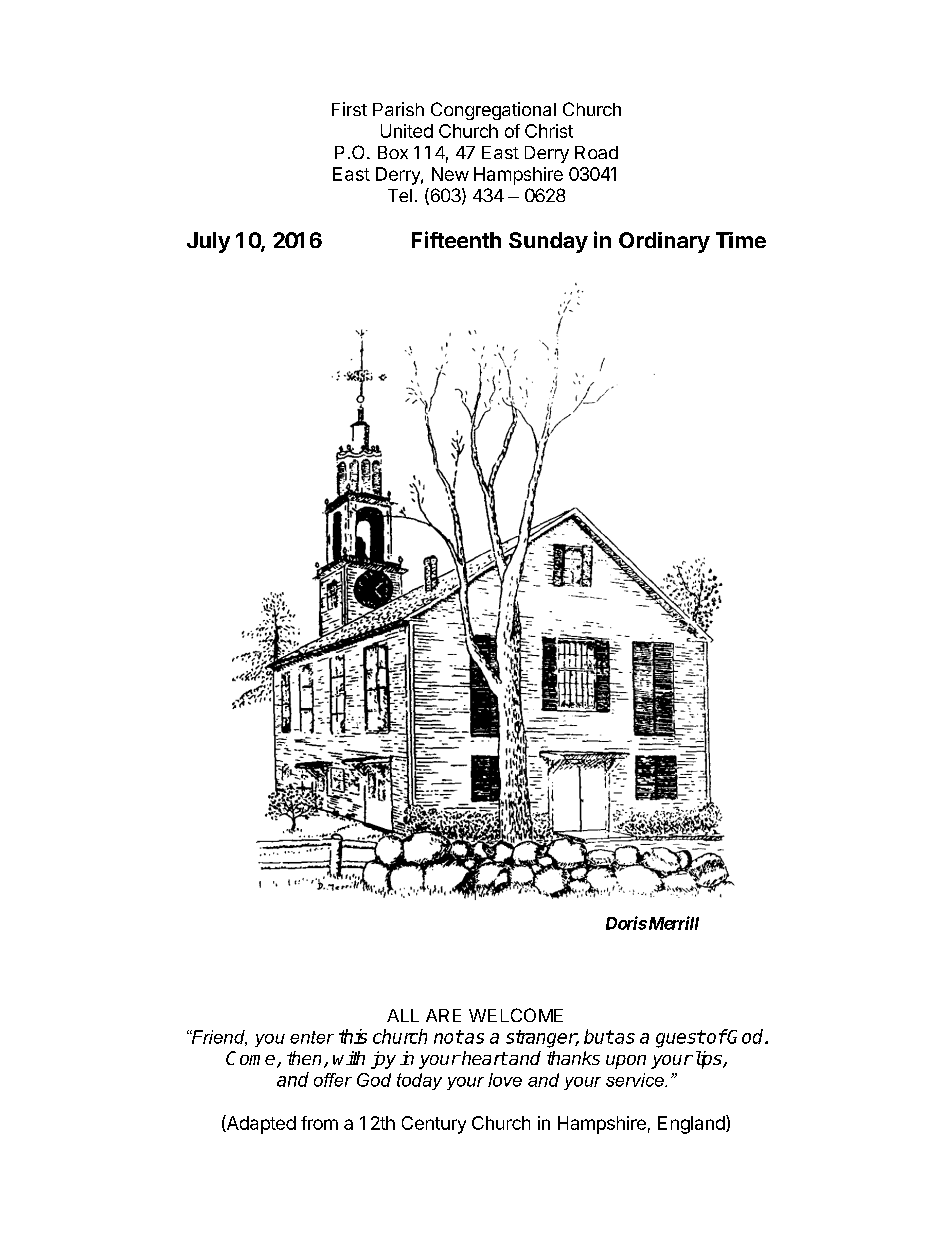 This document has width=952, height=1233. What do you see at coordinates (306, 1059) in the document?
I see `then` at bounding box center [306, 1059].
